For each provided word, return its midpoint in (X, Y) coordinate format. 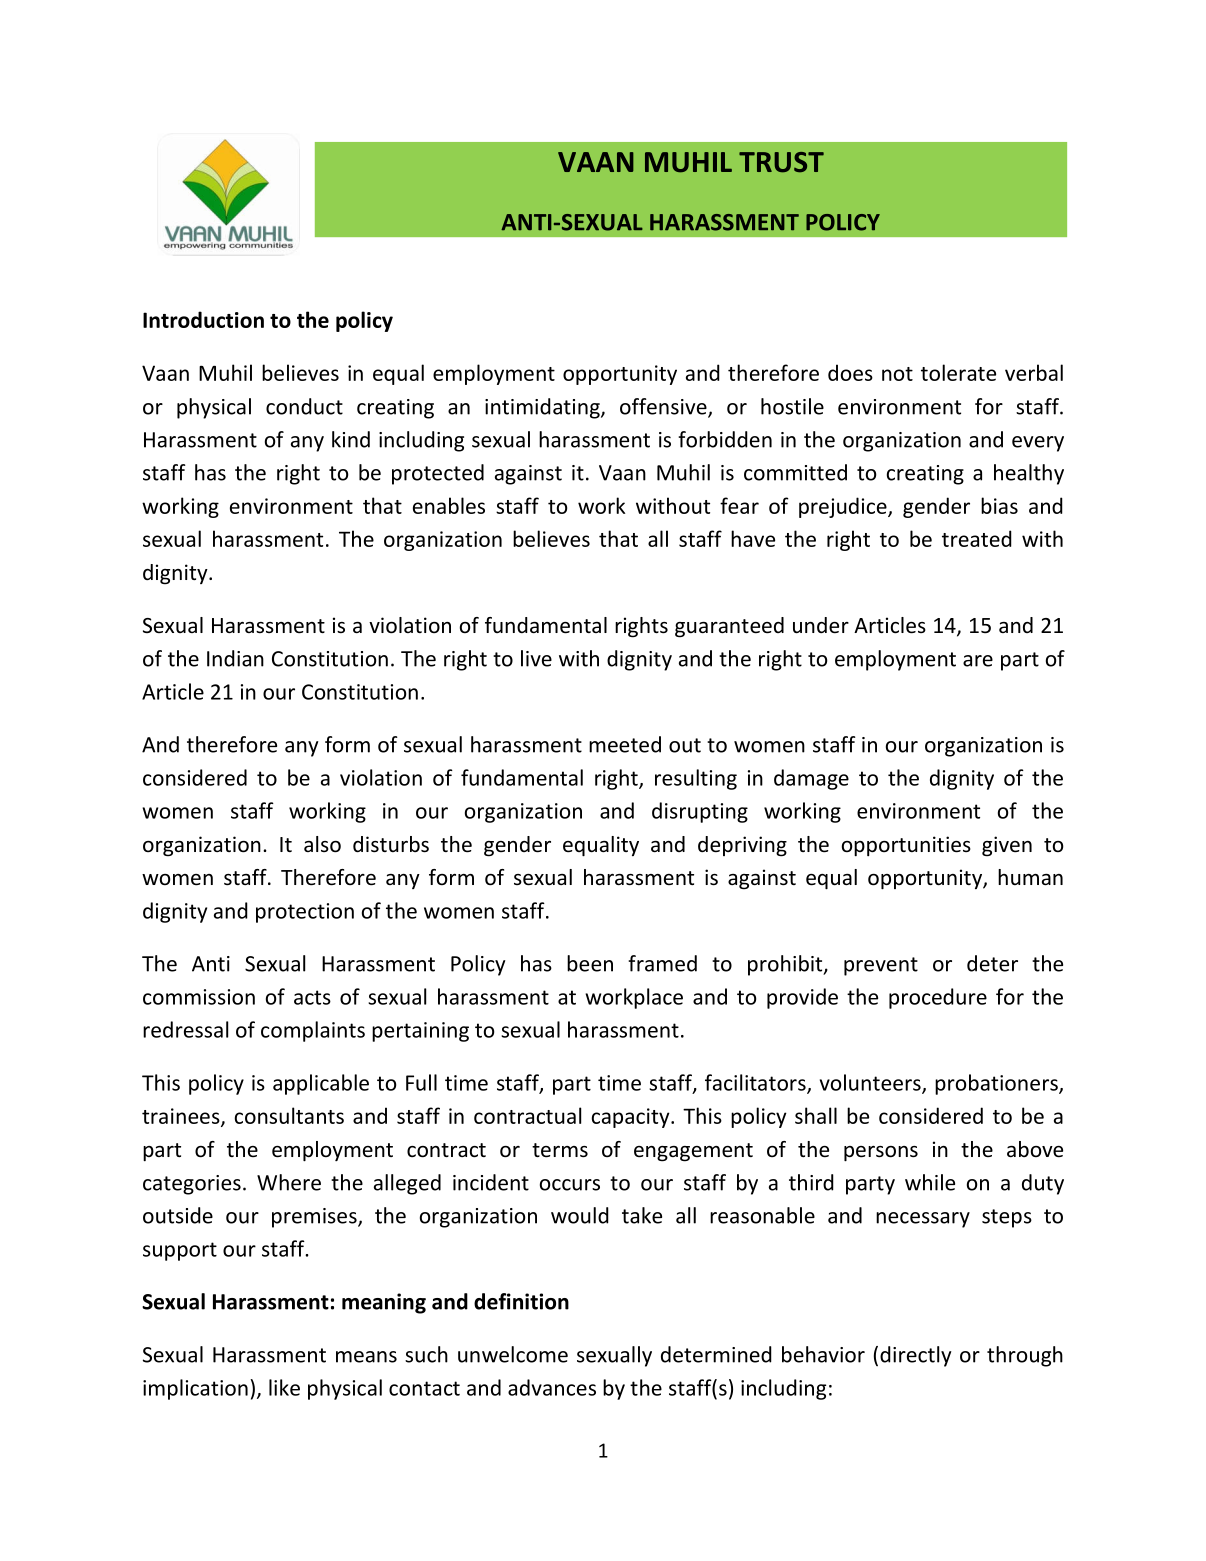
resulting (696, 779)
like (284, 1387)
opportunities (906, 846)
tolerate (958, 372)
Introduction (203, 319)
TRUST (781, 162)
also (322, 844)
